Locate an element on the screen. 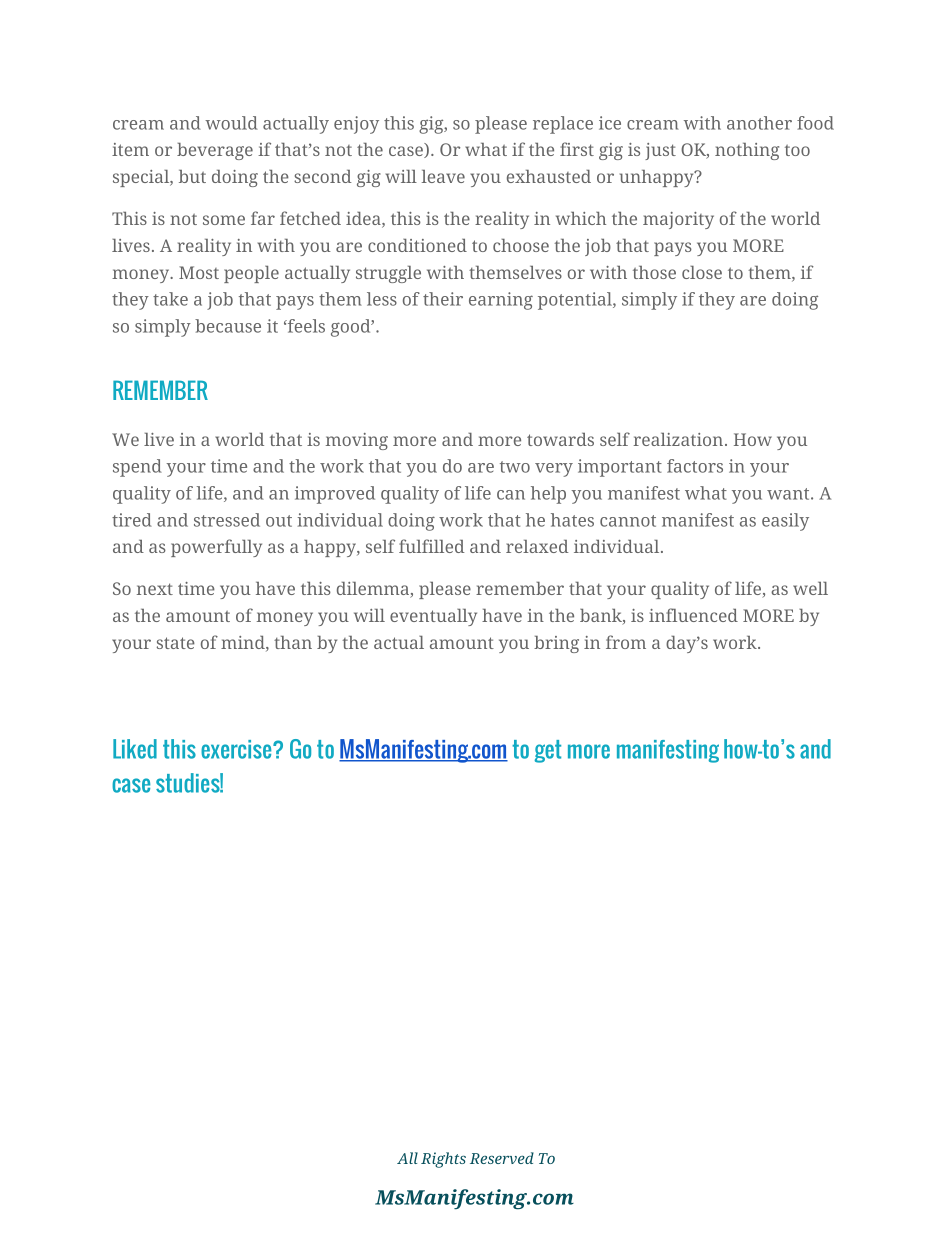  earning is located at coordinates (501, 301).
